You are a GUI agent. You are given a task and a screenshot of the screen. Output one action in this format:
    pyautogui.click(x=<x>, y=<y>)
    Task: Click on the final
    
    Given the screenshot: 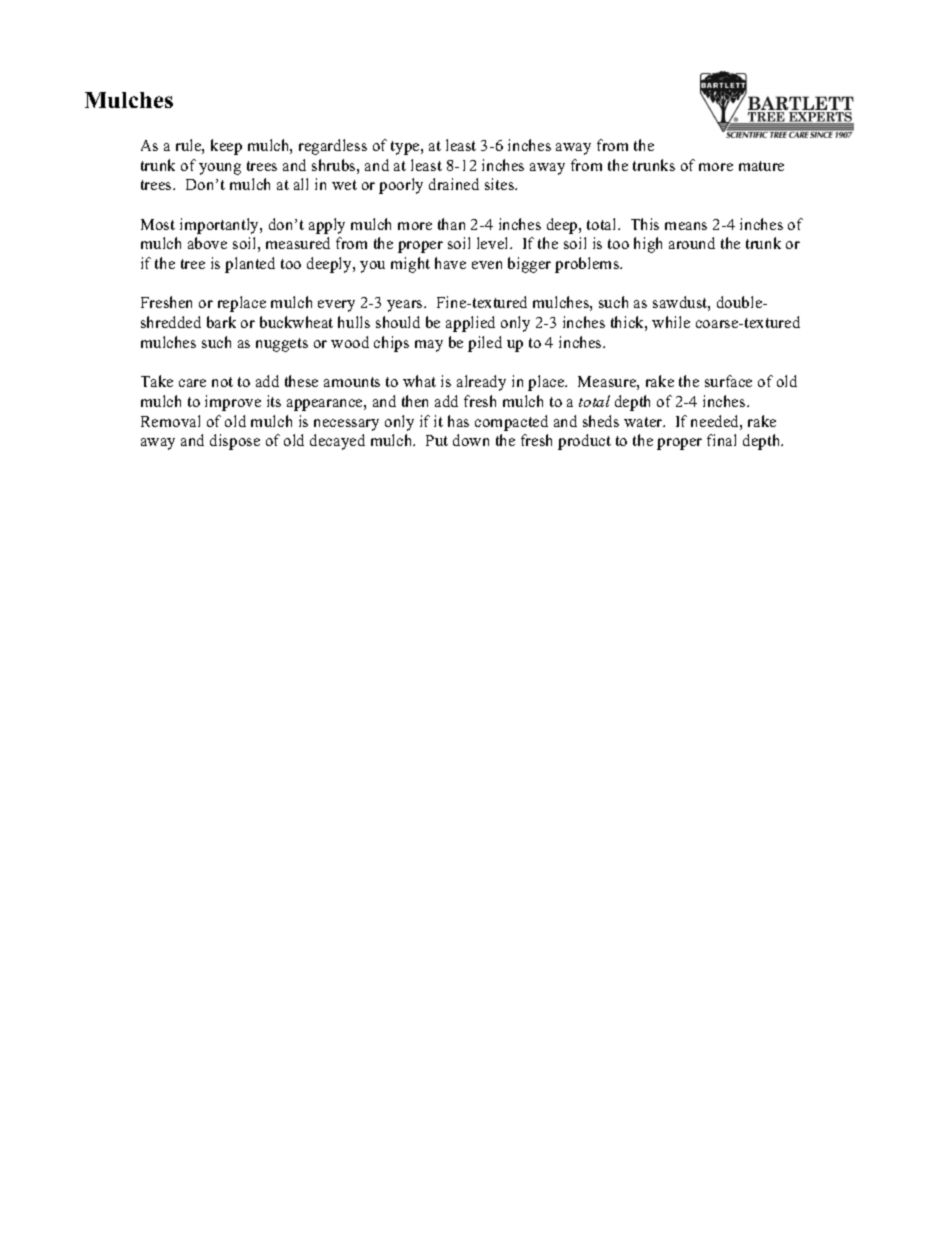 What is the action you would take?
    pyautogui.click(x=721, y=440)
